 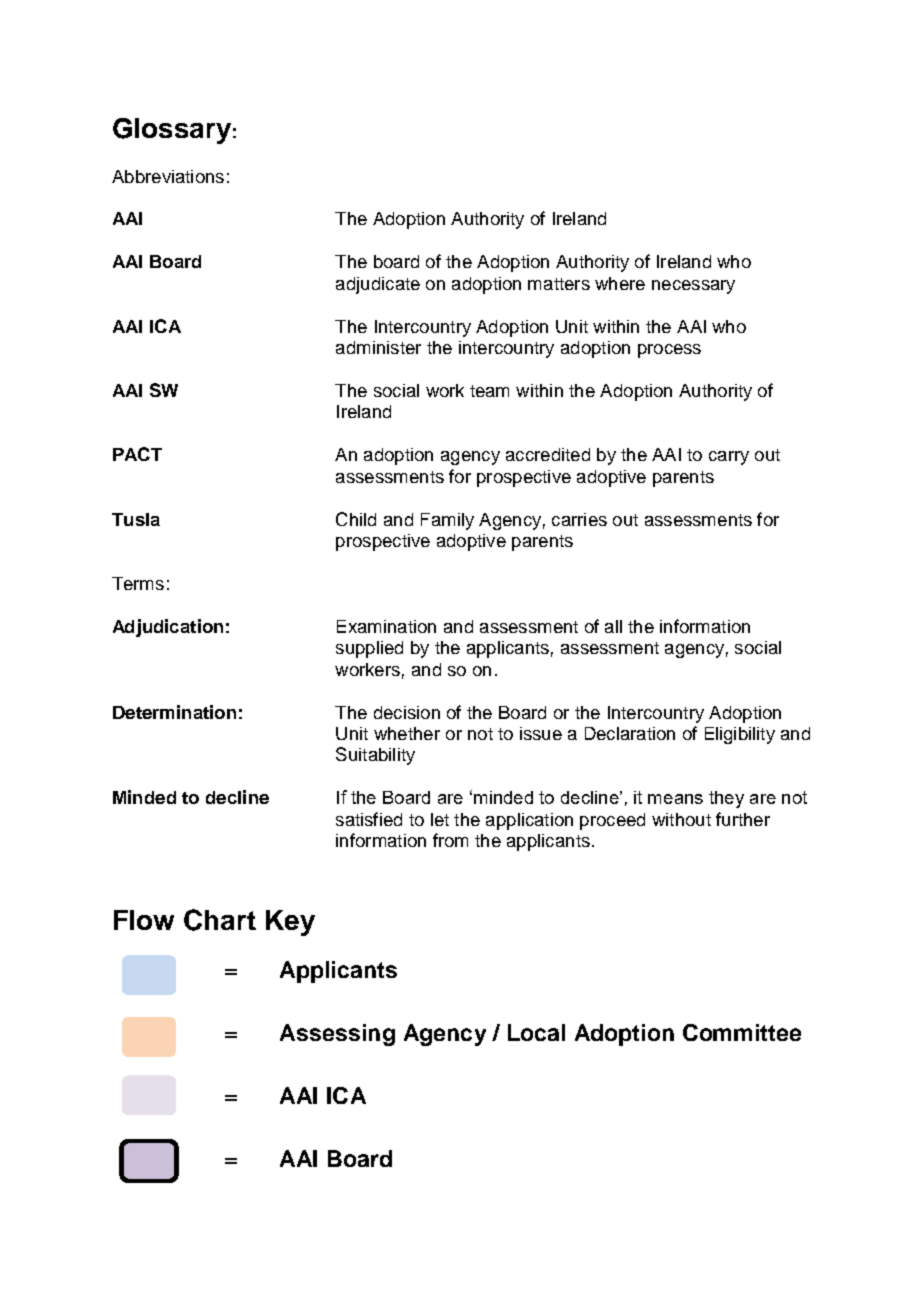 What do you see at coordinates (378, 285) in the screenshot?
I see `adjudicate` at bounding box center [378, 285].
